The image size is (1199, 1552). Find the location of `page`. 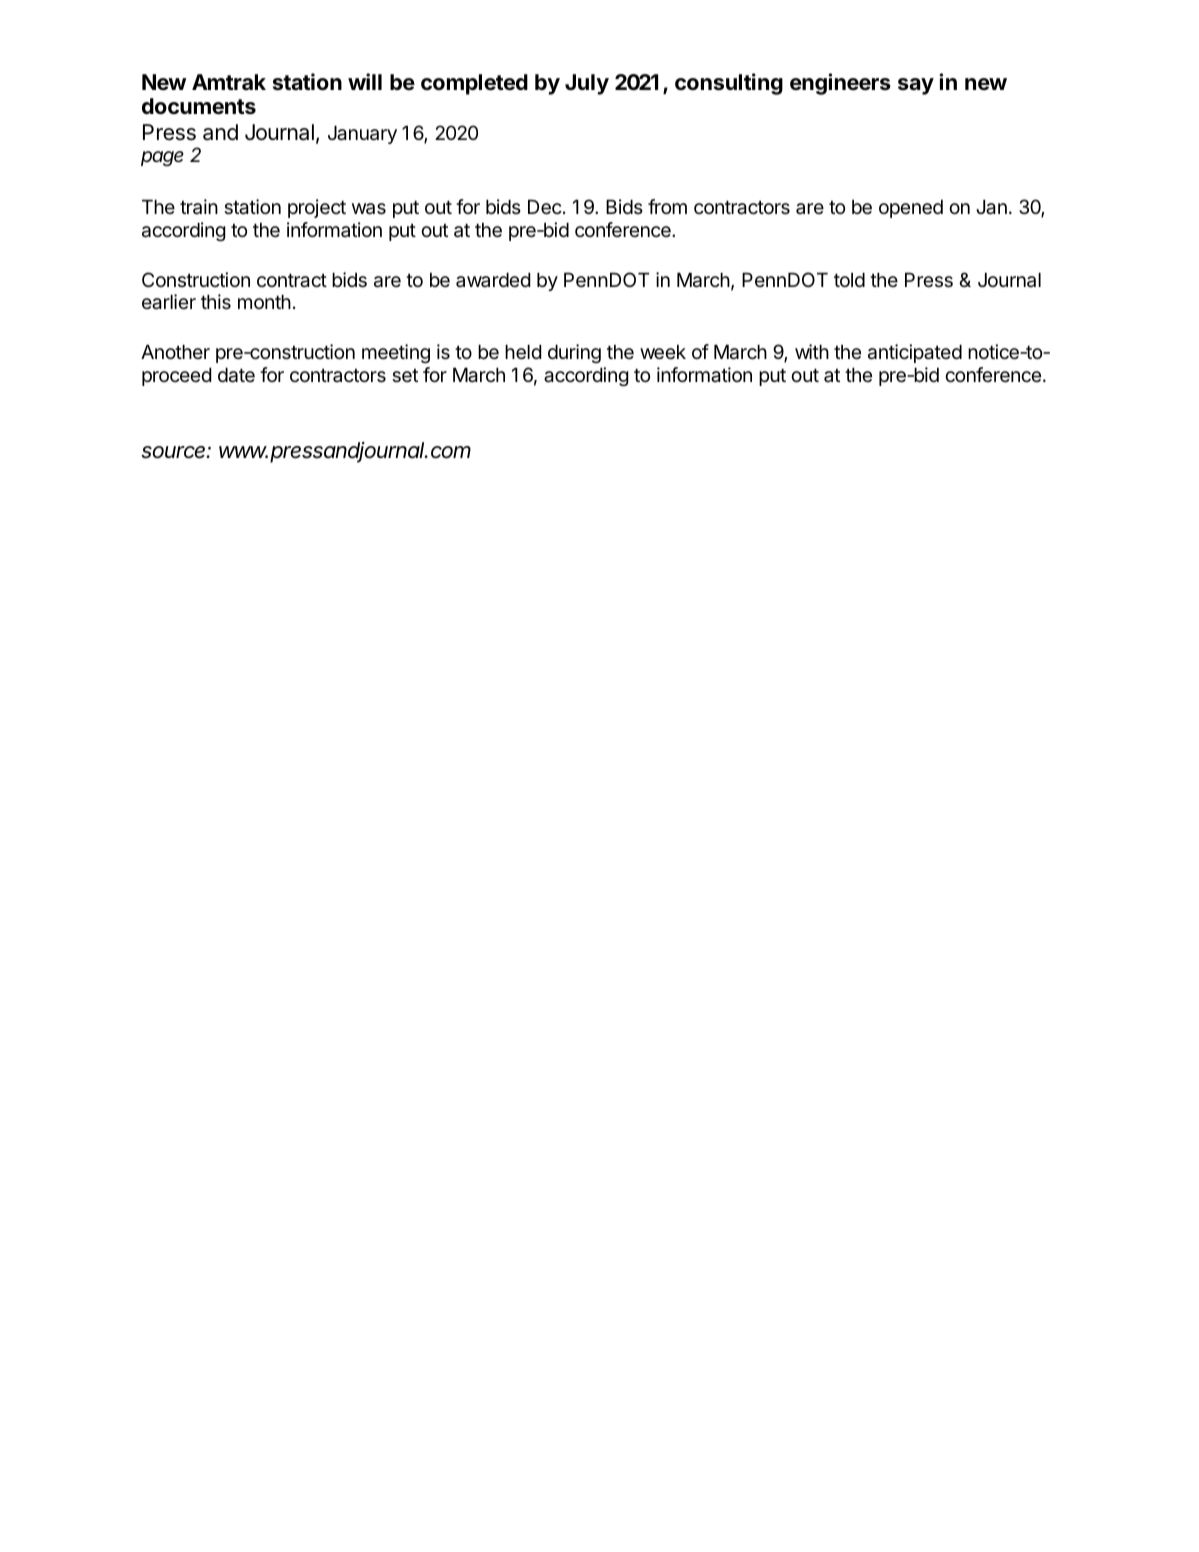

page is located at coordinates (162, 158).
